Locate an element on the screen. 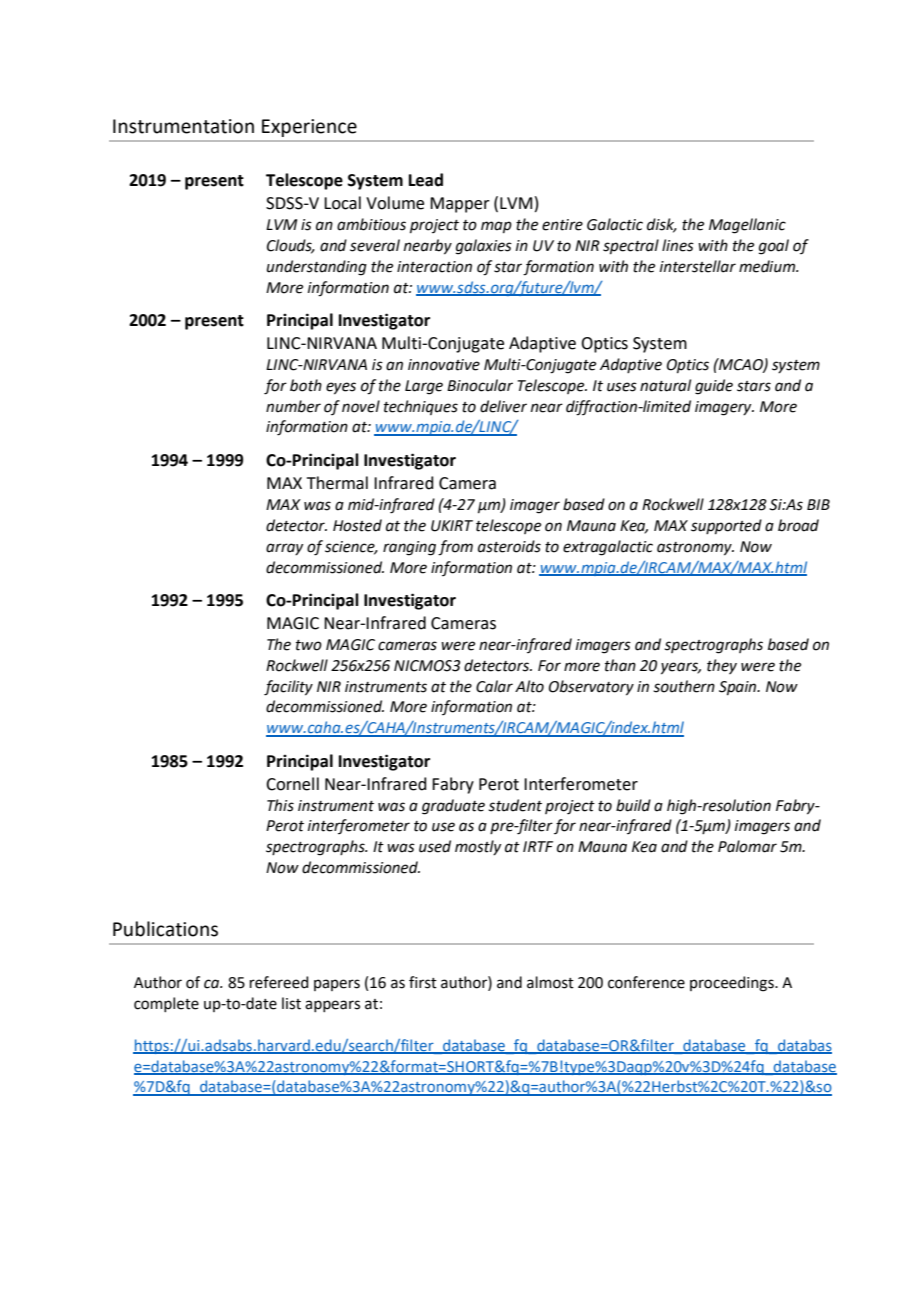  Magellanic is located at coordinates (747, 226).
